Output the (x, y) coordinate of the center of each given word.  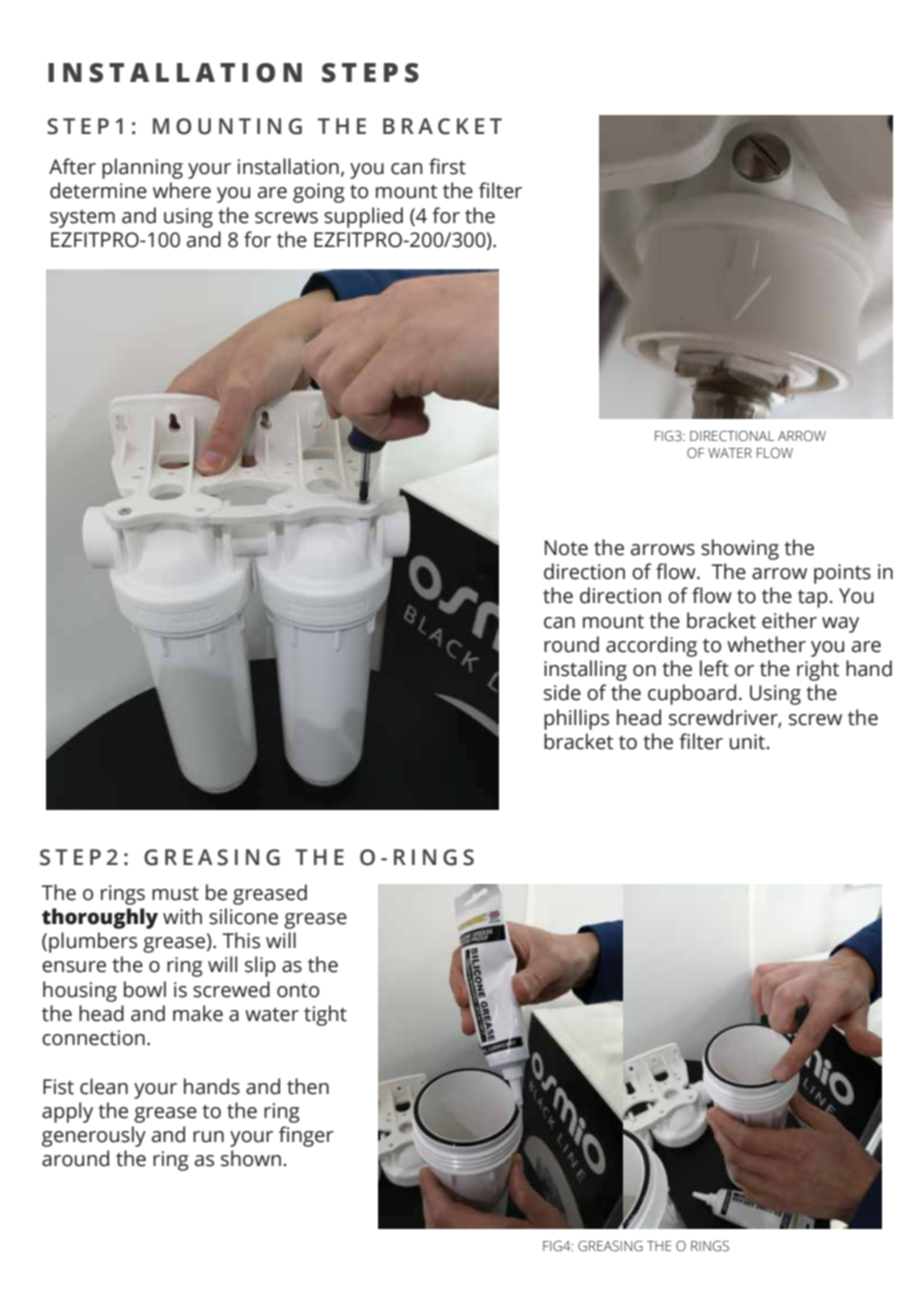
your (155, 1091)
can (559, 623)
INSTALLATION (175, 73)
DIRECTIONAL (732, 436)
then (308, 1086)
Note (566, 548)
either (789, 620)
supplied (363, 217)
